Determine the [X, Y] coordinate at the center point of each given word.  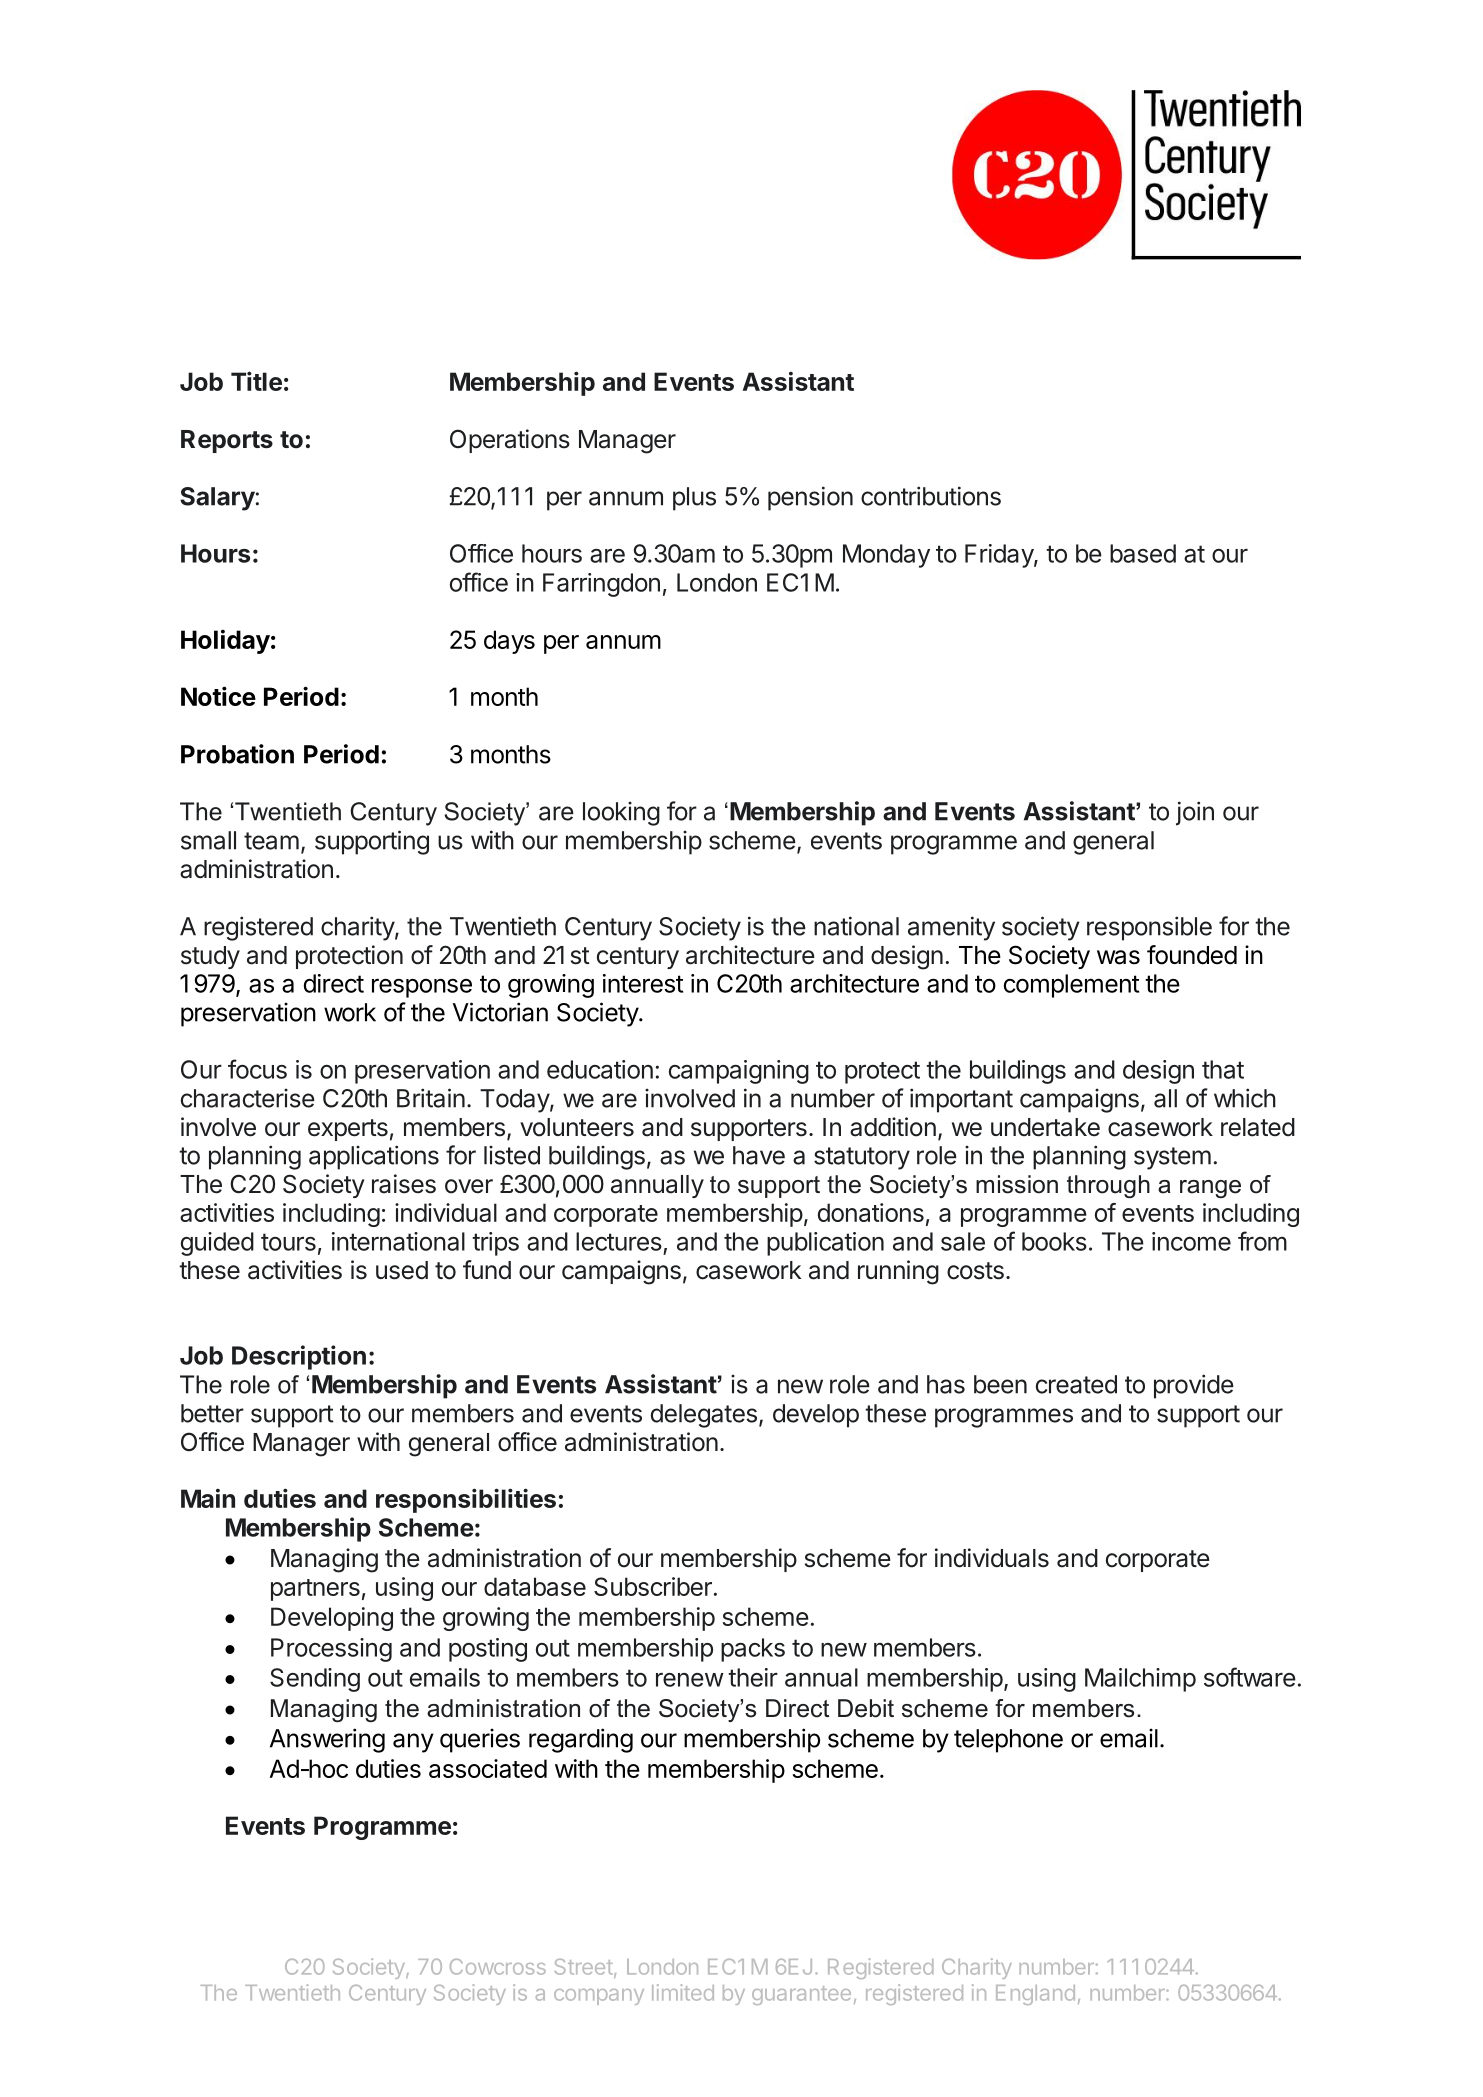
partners [315, 1590]
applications [374, 1157]
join [1195, 813]
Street [584, 1967]
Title [256, 381]
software [1250, 1677]
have [759, 1155]
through [1108, 1186]
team [271, 841]
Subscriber [653, 1586]
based [1143, 553]
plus [694, 499]
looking [621, 814]
